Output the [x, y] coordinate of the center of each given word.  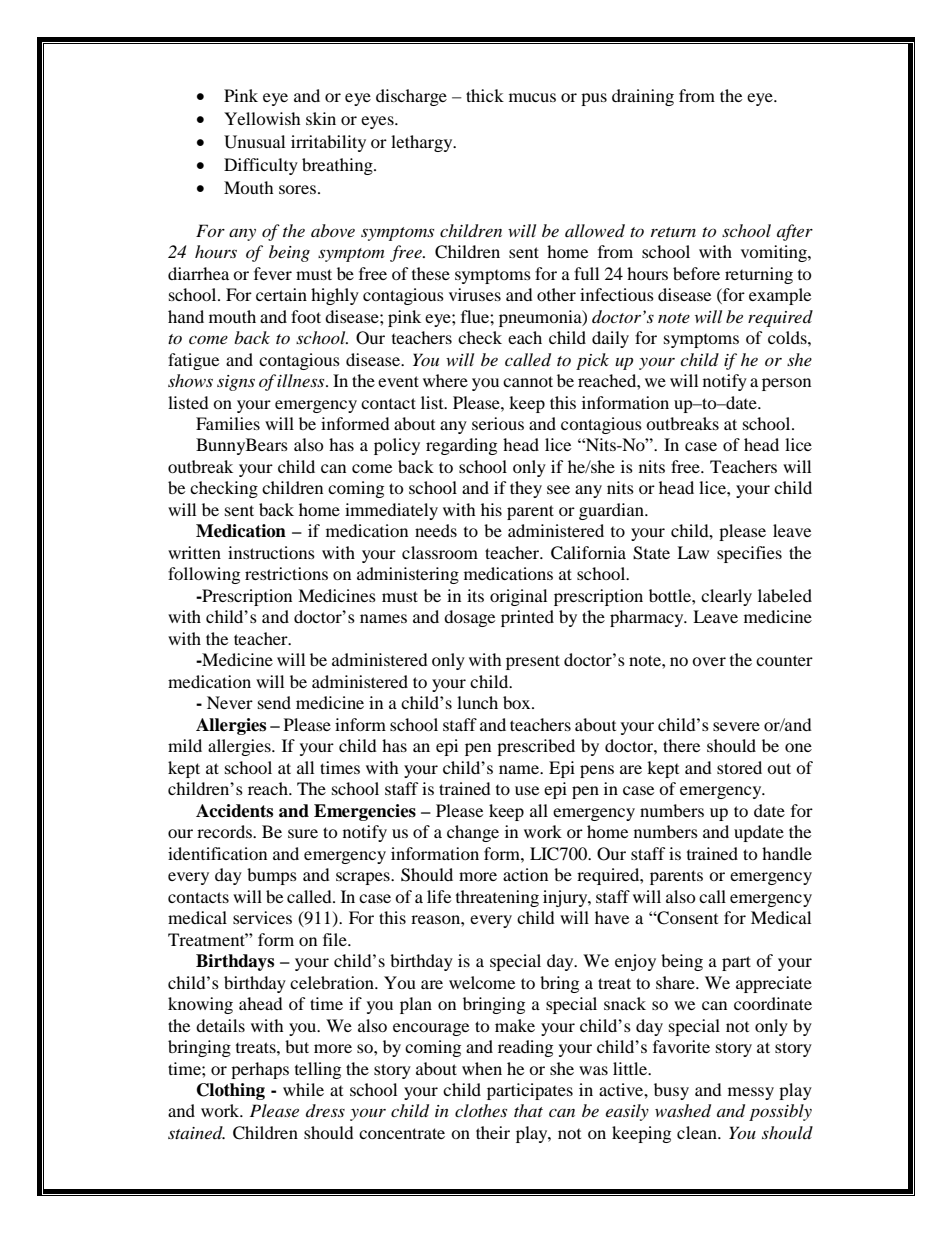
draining [643, 97]
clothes [481, 1110]
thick [485, 95]
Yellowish [262, 118]
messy [751, 1093]
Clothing [231, 1091]
